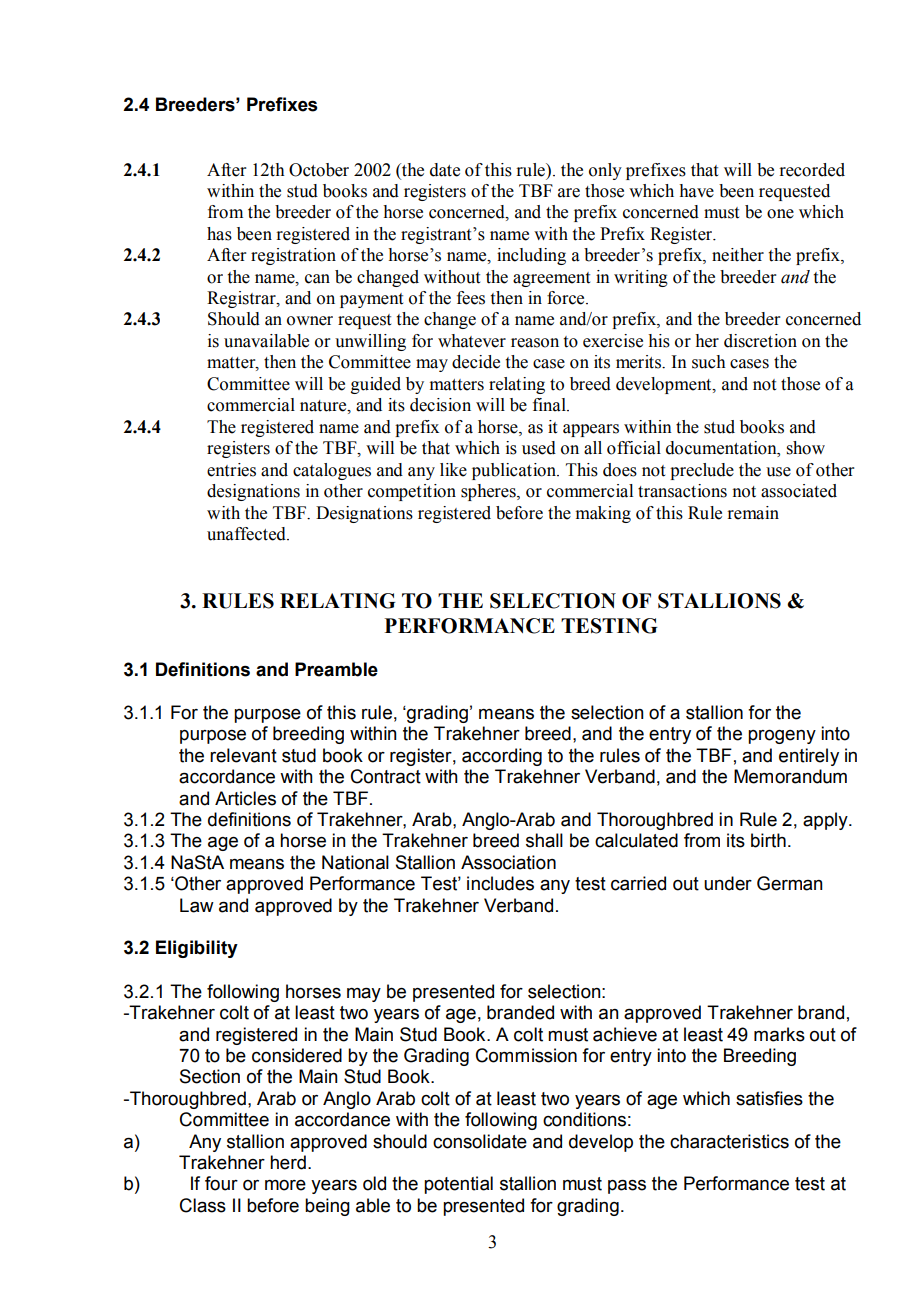  I want to click on under, so click(728, 883).
